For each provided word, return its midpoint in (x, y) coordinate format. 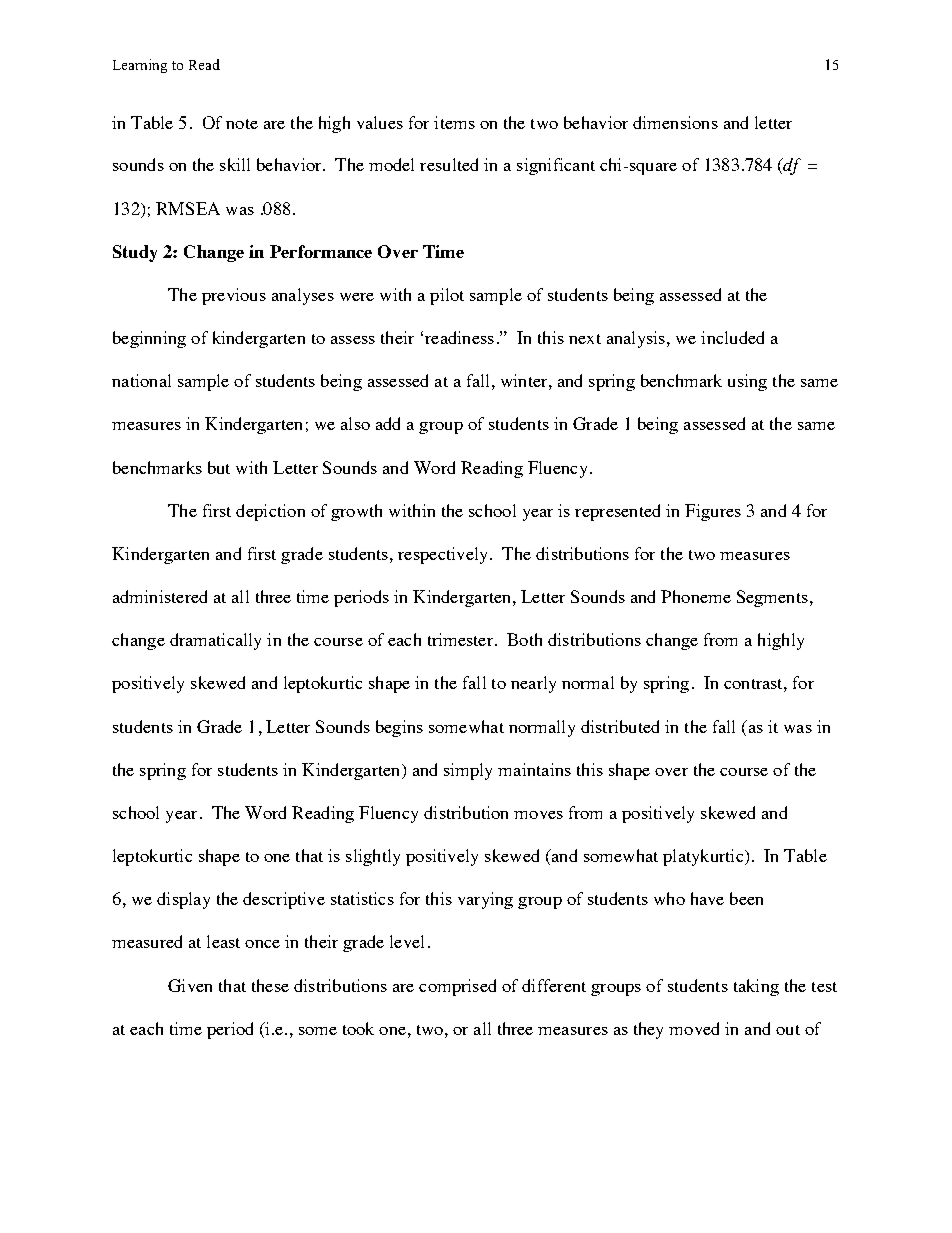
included (732, 337)
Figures (713, 512)
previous (234, 296)
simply (468, 771)
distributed (620, 726)
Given (190, 985)
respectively (442, 555)
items (454, 122)
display (183, 900)
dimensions (675, 122)
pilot (447, 296)
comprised (457, 987)
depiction (270, 512)
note (242, 124)
